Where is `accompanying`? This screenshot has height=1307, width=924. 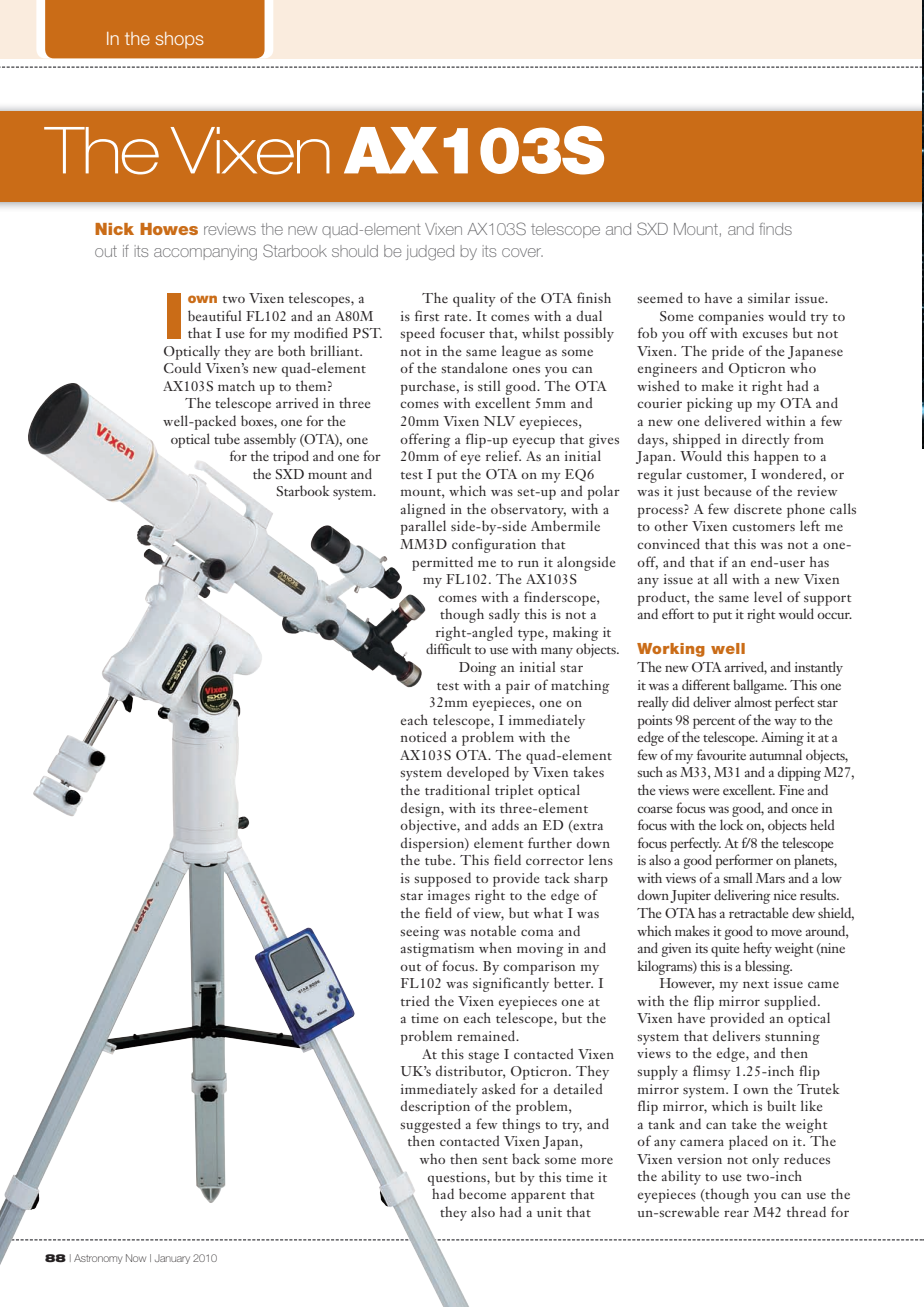 accompanying is located at coordinates (205, 253).
